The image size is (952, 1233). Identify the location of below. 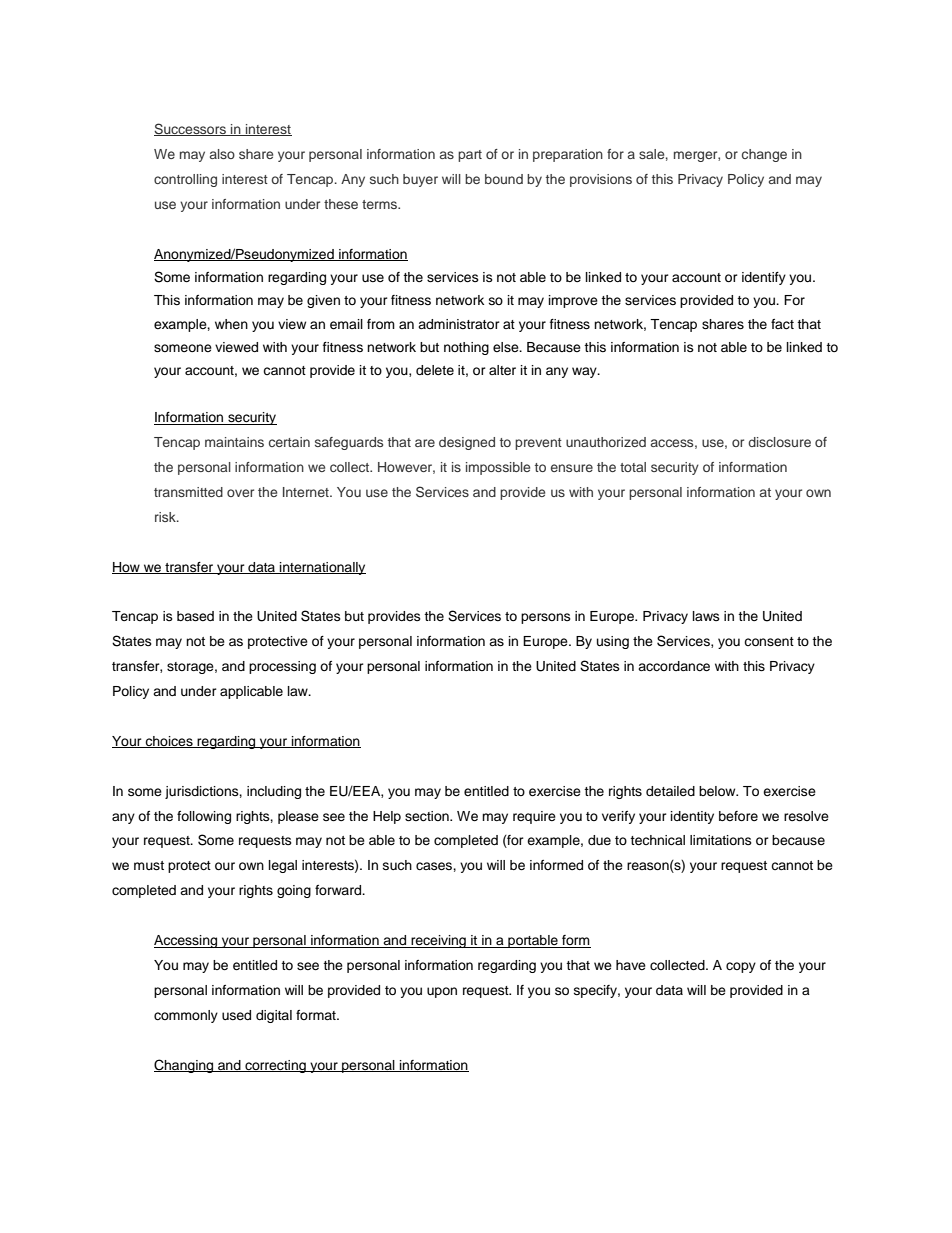
(718, 791).
